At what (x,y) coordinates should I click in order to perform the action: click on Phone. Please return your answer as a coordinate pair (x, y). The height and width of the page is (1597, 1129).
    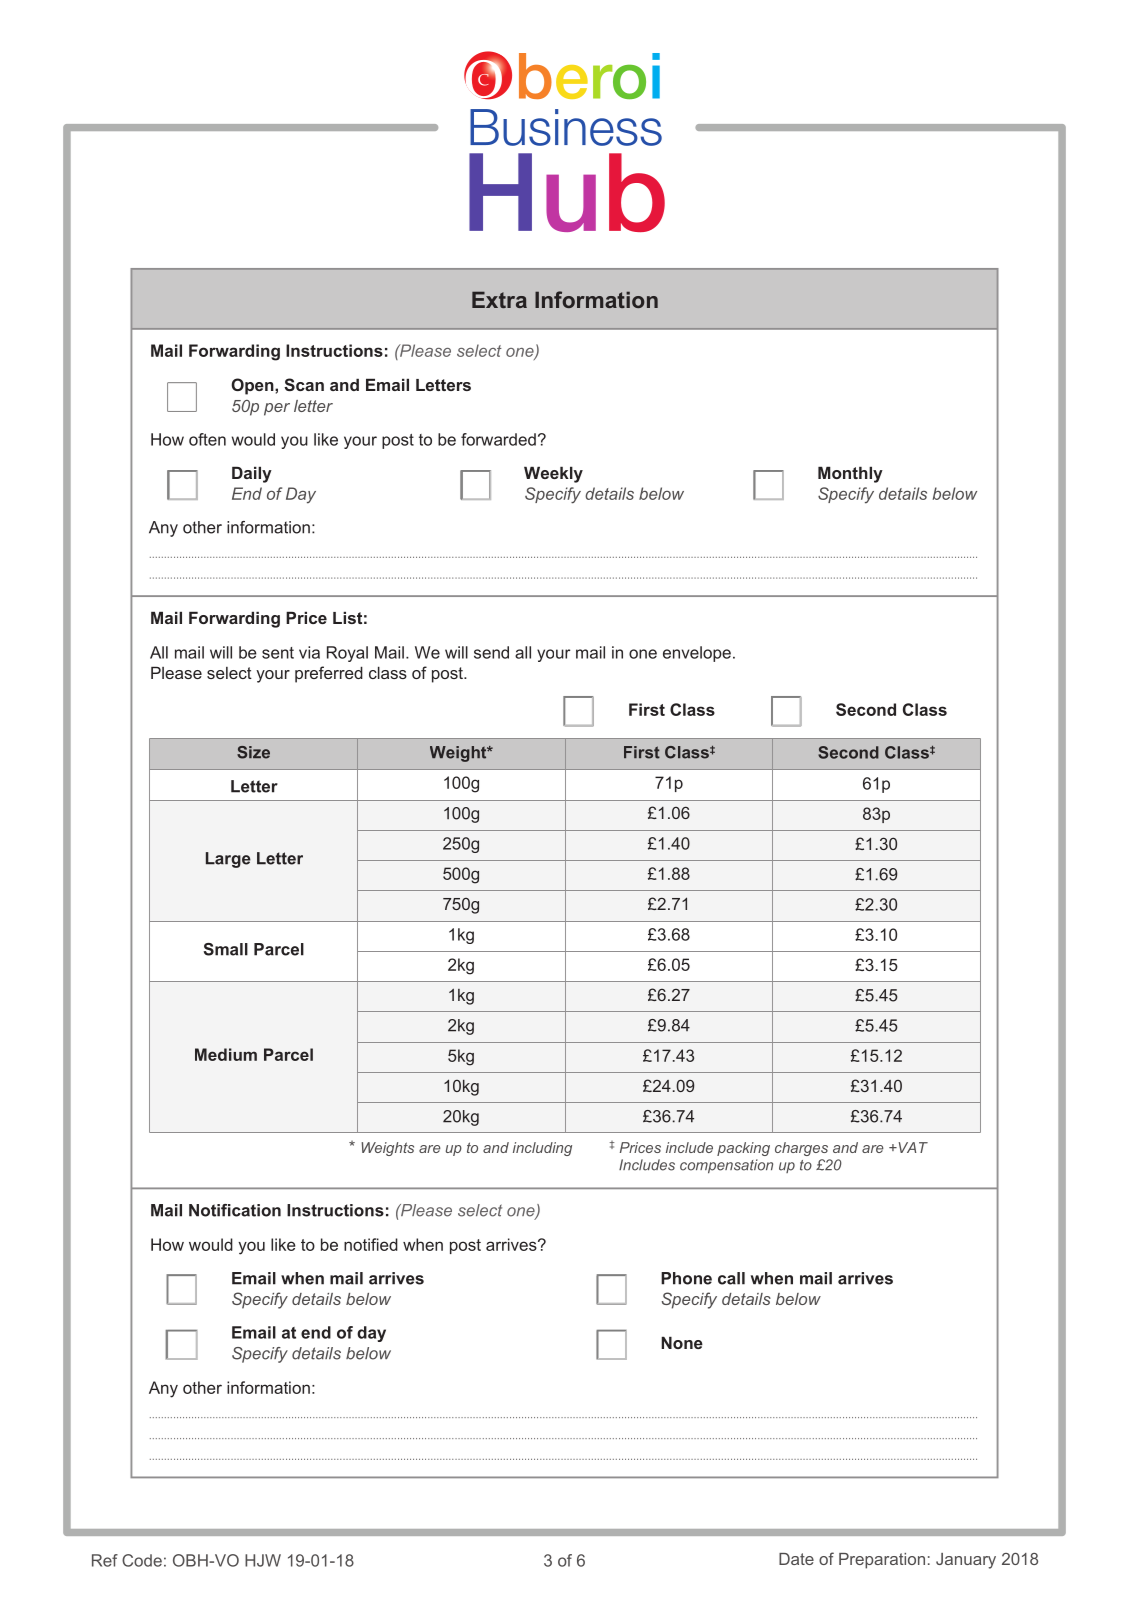
    Looking at the image, I should click on (686, 1278).
